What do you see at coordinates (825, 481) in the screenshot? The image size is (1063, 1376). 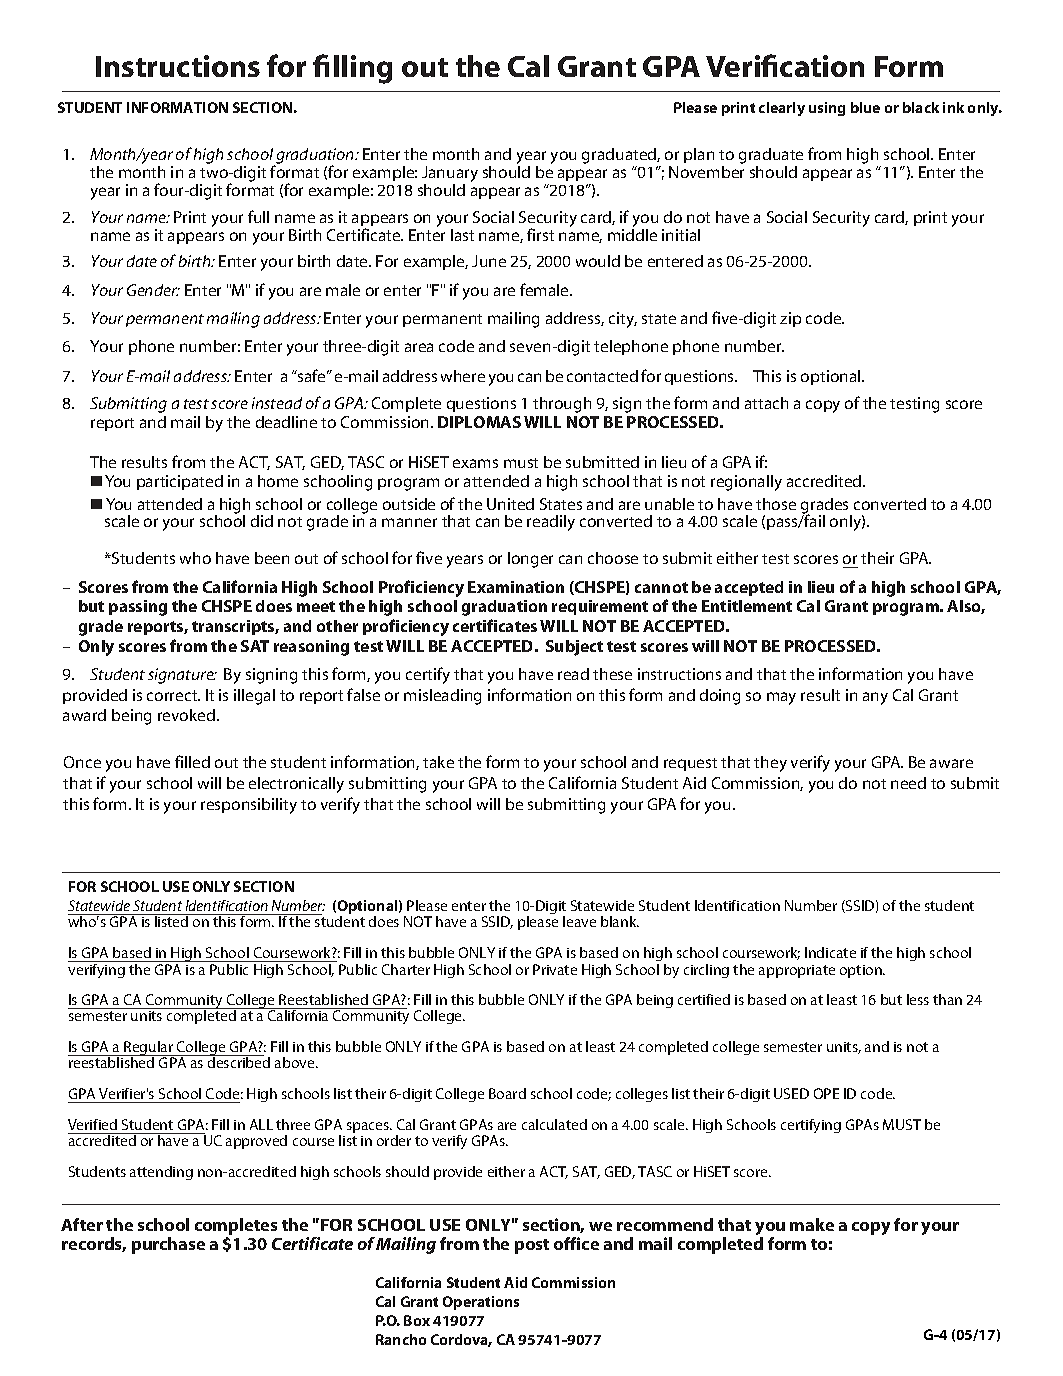 I see `accredited` at bounding box center [825, 481].
